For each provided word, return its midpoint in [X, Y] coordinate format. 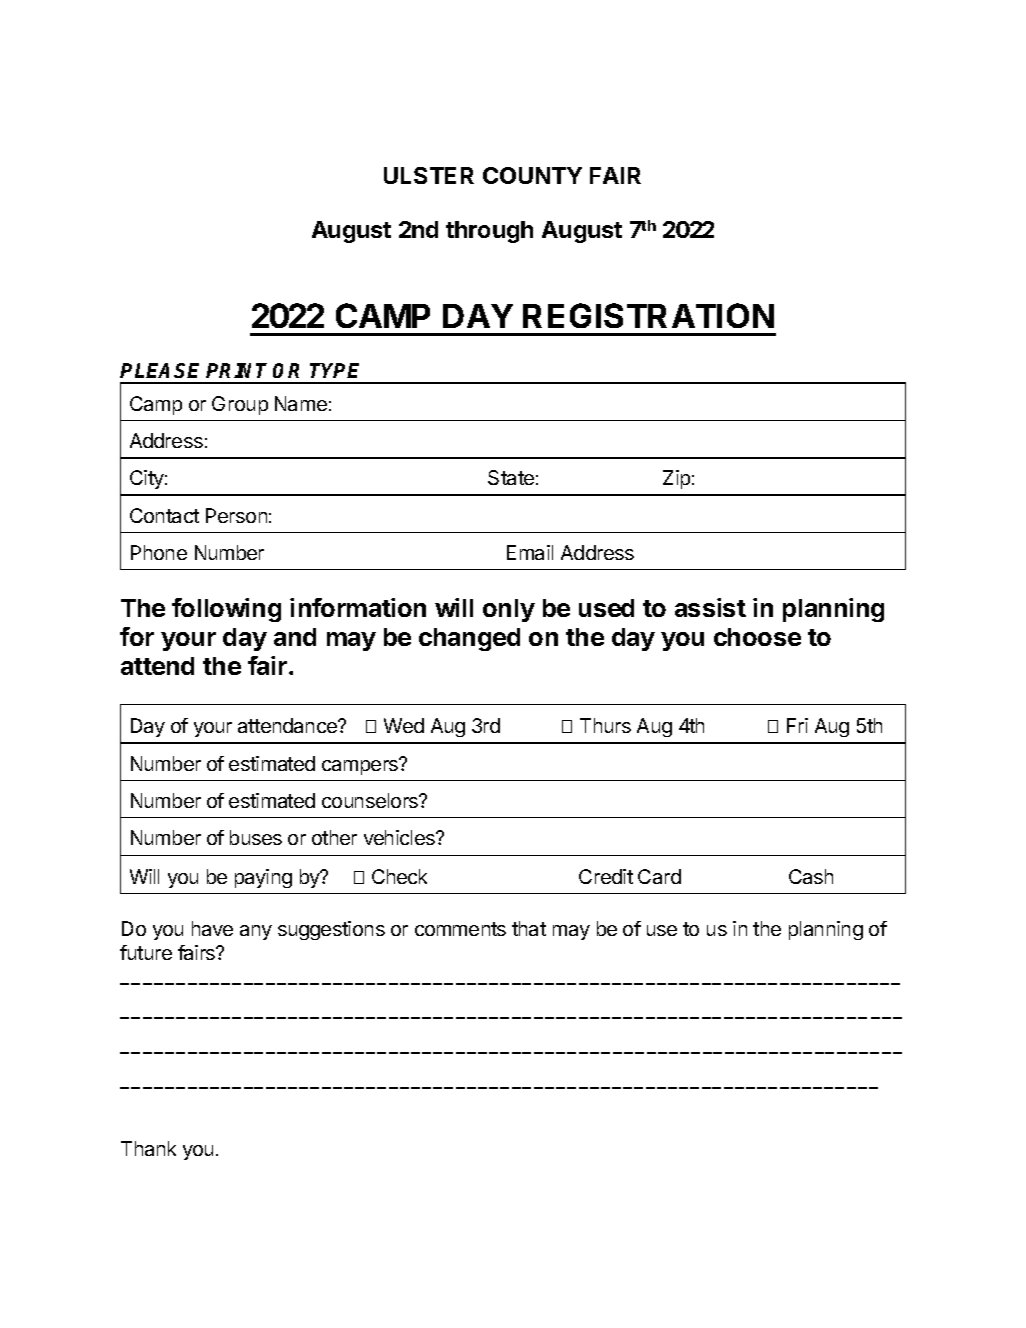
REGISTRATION [648, 315]
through [489, 232]
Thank [148, 1148]
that [529, 928]
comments [460, 929]
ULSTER [429, 175]
